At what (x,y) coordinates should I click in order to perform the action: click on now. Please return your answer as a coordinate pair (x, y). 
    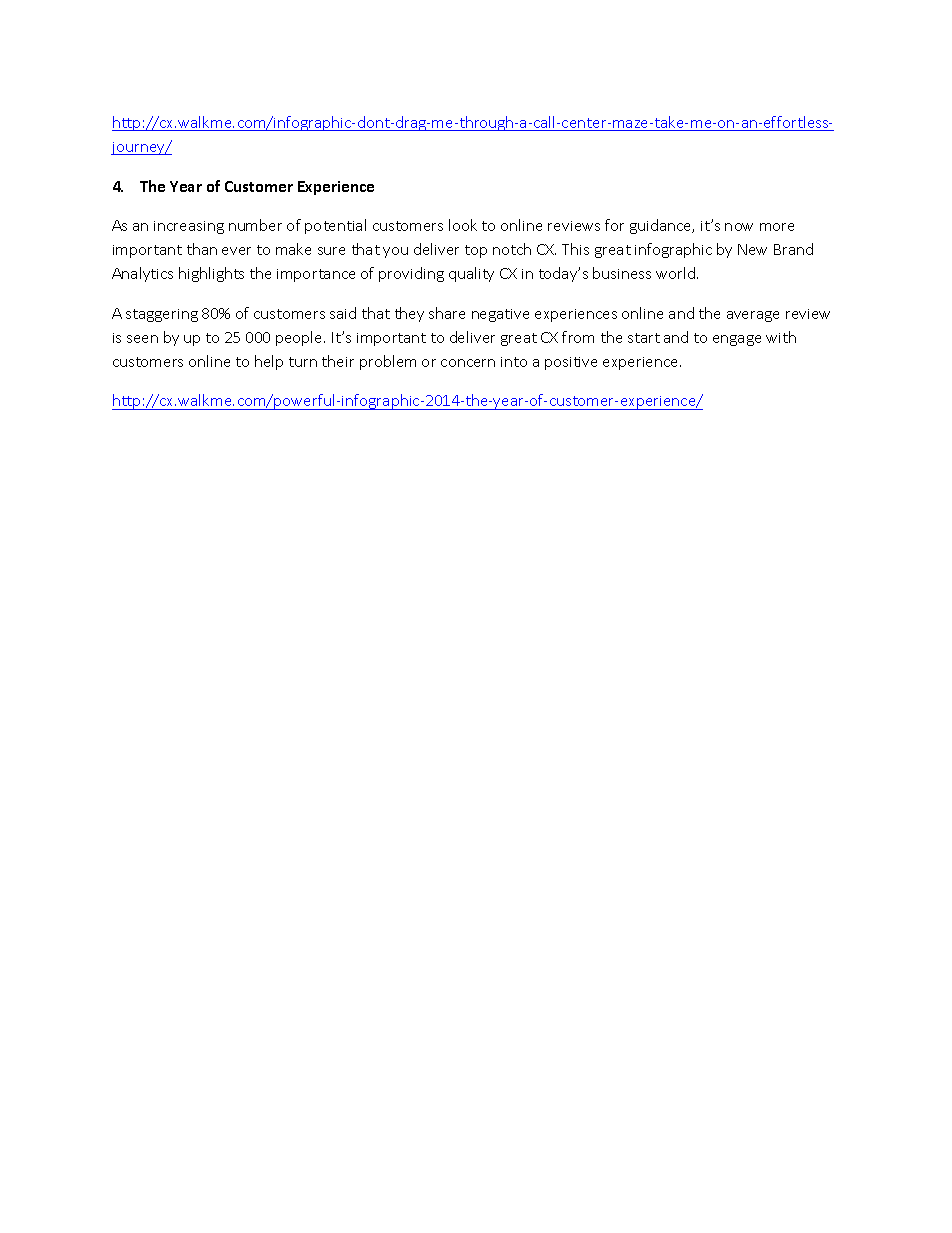
    Looking at the image, I should click on (739, 227).
